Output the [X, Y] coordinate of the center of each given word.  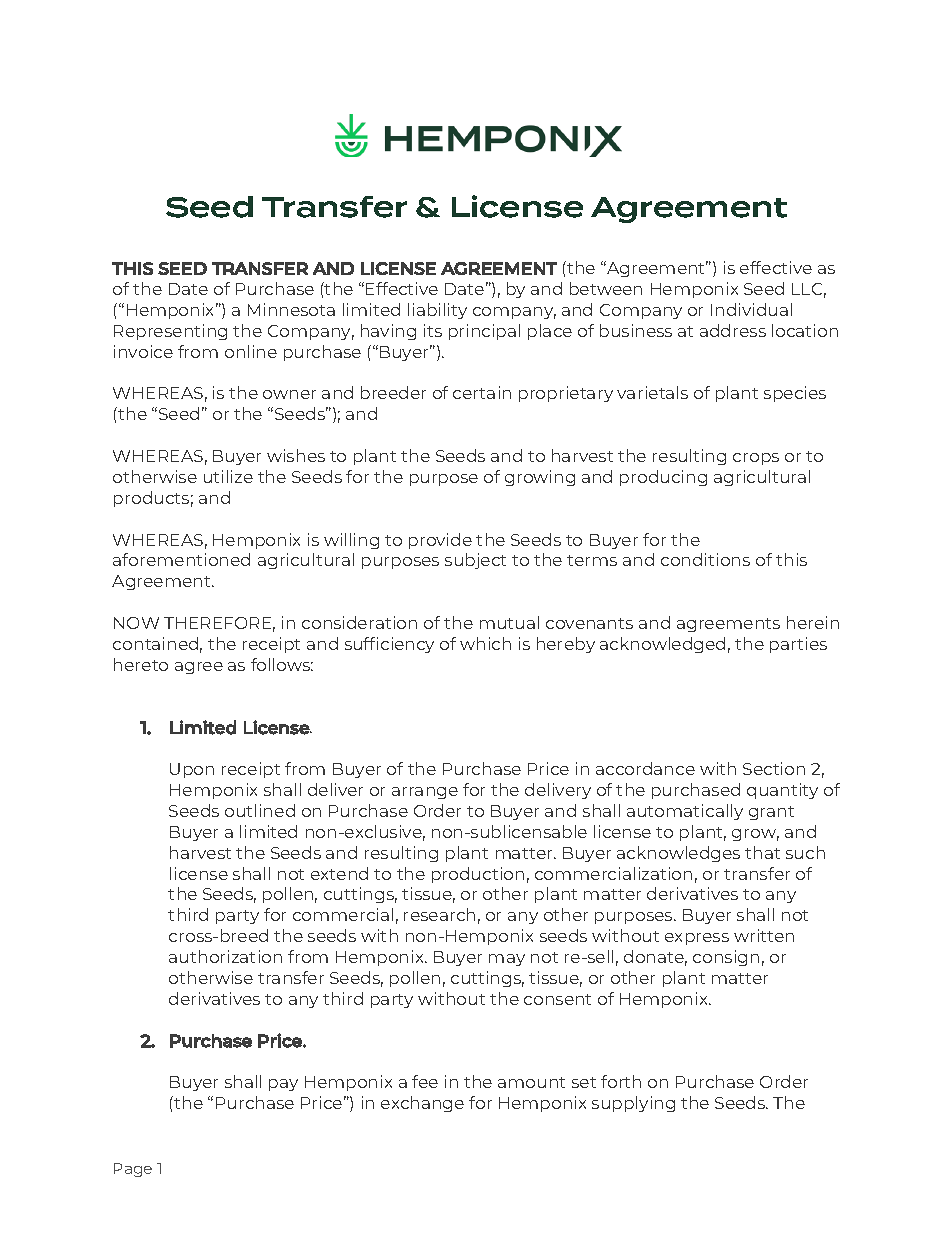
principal [484, 332]
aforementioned [181, 559]
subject [475, 561]
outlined [260, 810]
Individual [751, 309]
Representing [170, 332]
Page [133, 1170]
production [478, 875]
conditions [705, 559]
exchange [422, 1104]
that [762, 852]
